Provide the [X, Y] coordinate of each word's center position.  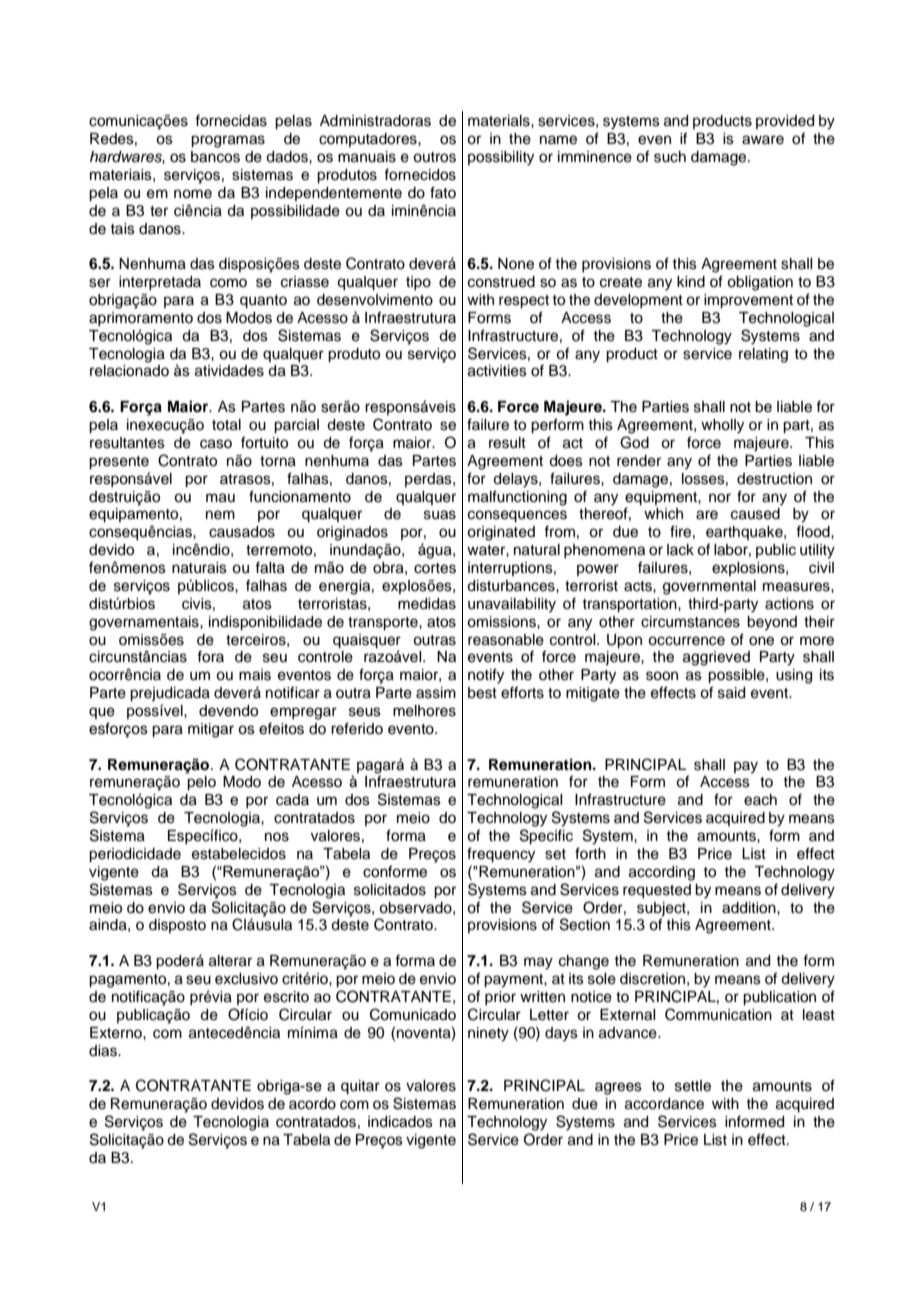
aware [763, 140]
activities [497, 371]
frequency [501, 855]
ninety [488, 1034]
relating [763, 355]
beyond [772, 623]
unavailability [512, 605]
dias [104, 1051]
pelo [201, 783]
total [226, 425]
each [760, 800]
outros [434, 157]
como [228, 283]
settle [693, 1086]
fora [210, 656]
